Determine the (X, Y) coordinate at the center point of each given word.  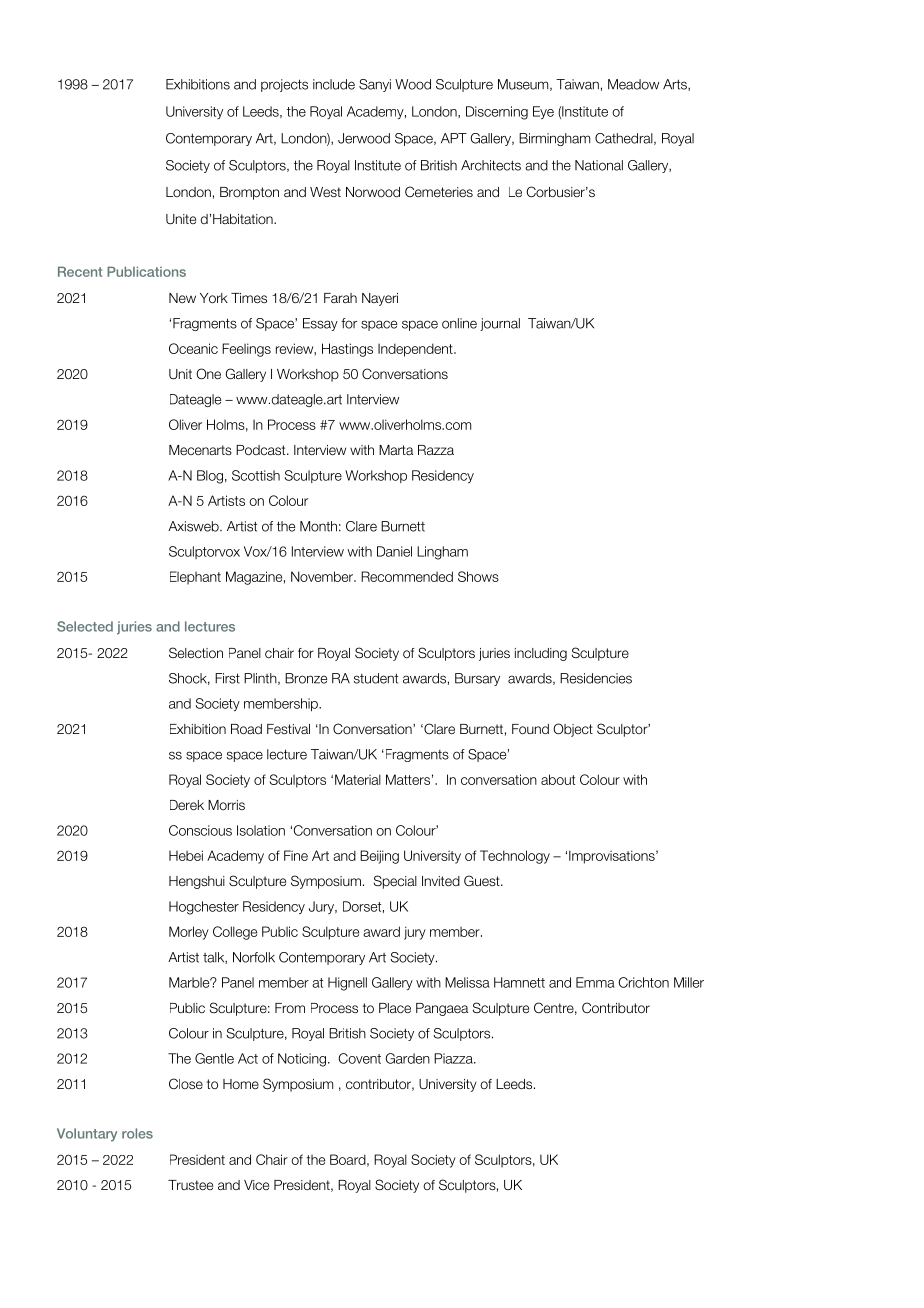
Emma (595, 982)
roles (137, 1133)
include (334, 84)
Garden (407, 1058)
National (599, 165)
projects (284, 85)
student (376, 678)
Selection (196, 652)
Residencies (596, 678)
